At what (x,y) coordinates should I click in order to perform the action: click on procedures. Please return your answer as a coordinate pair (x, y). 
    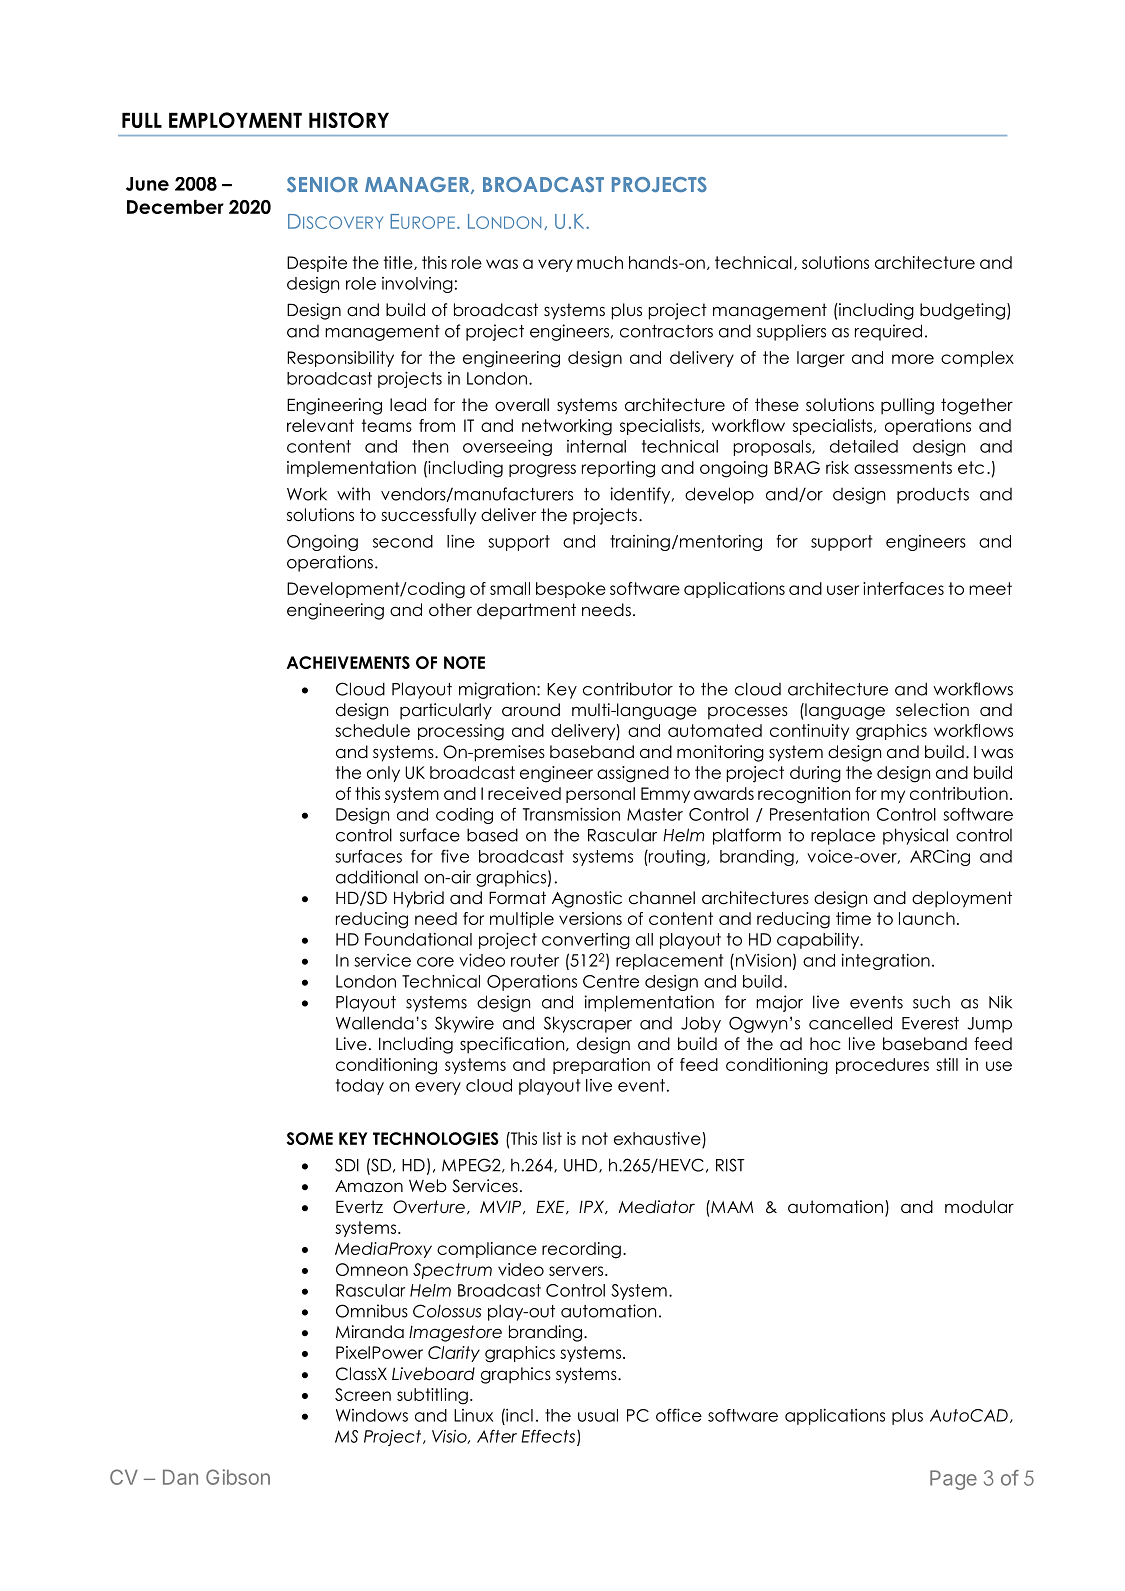
    Looking at the image, I should click on (882, 1066).
